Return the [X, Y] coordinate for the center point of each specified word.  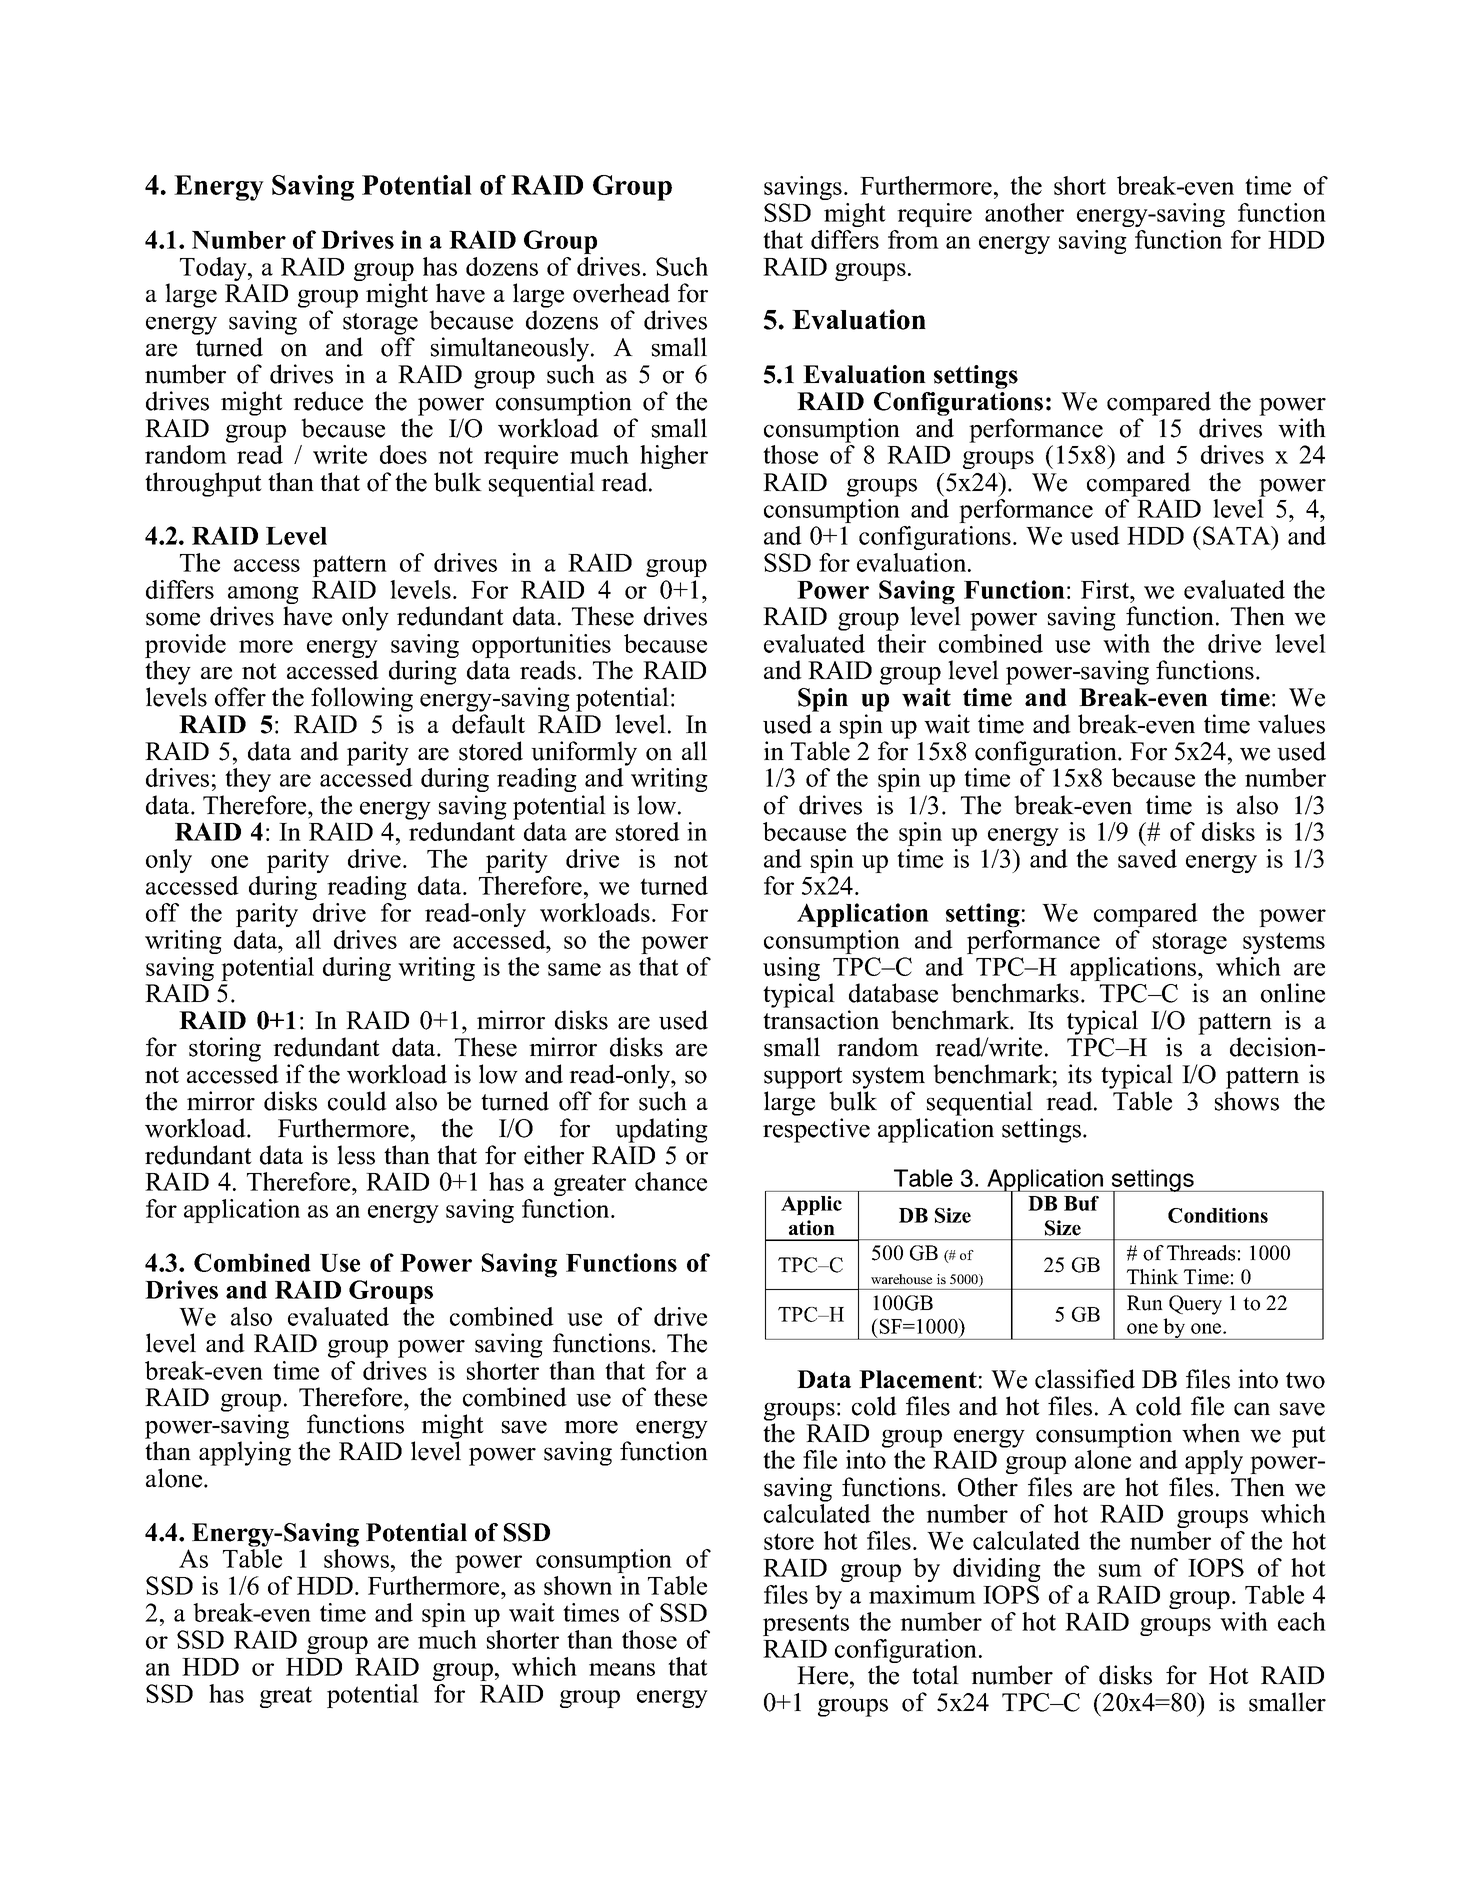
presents [806, 1625]
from [913, 239]
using [791, 970]
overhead [621, 293]
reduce [328, 401]
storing [225, 1049]
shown [578, 1585]
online [1293, 993]
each [1302, 1621]
